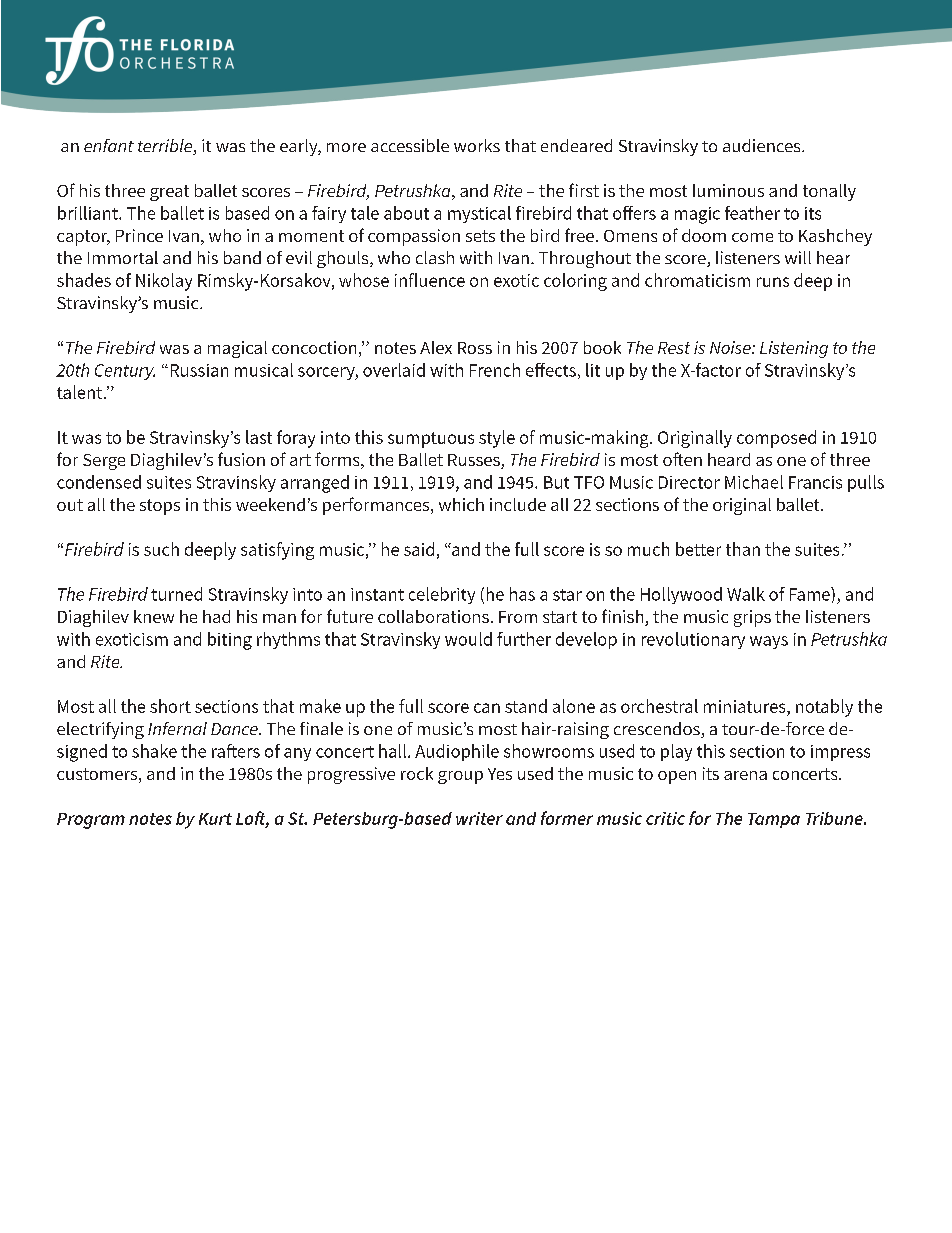  Describe the element at coordinates (794, 349) in the document. I see `Listening` at that location.
